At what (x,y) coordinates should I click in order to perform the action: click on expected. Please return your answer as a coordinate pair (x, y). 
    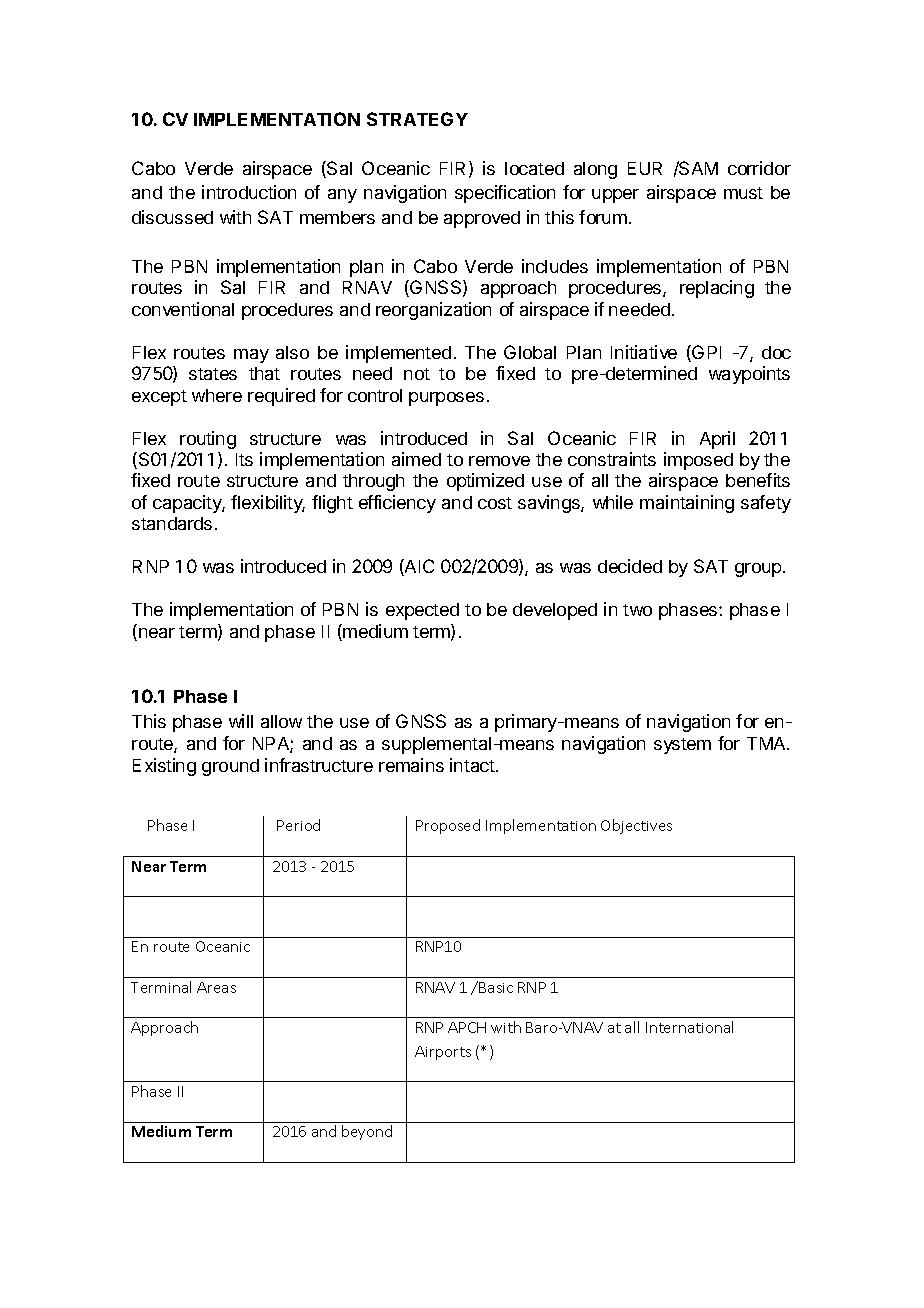
    Looking at the image, I should click on (422, 611).
